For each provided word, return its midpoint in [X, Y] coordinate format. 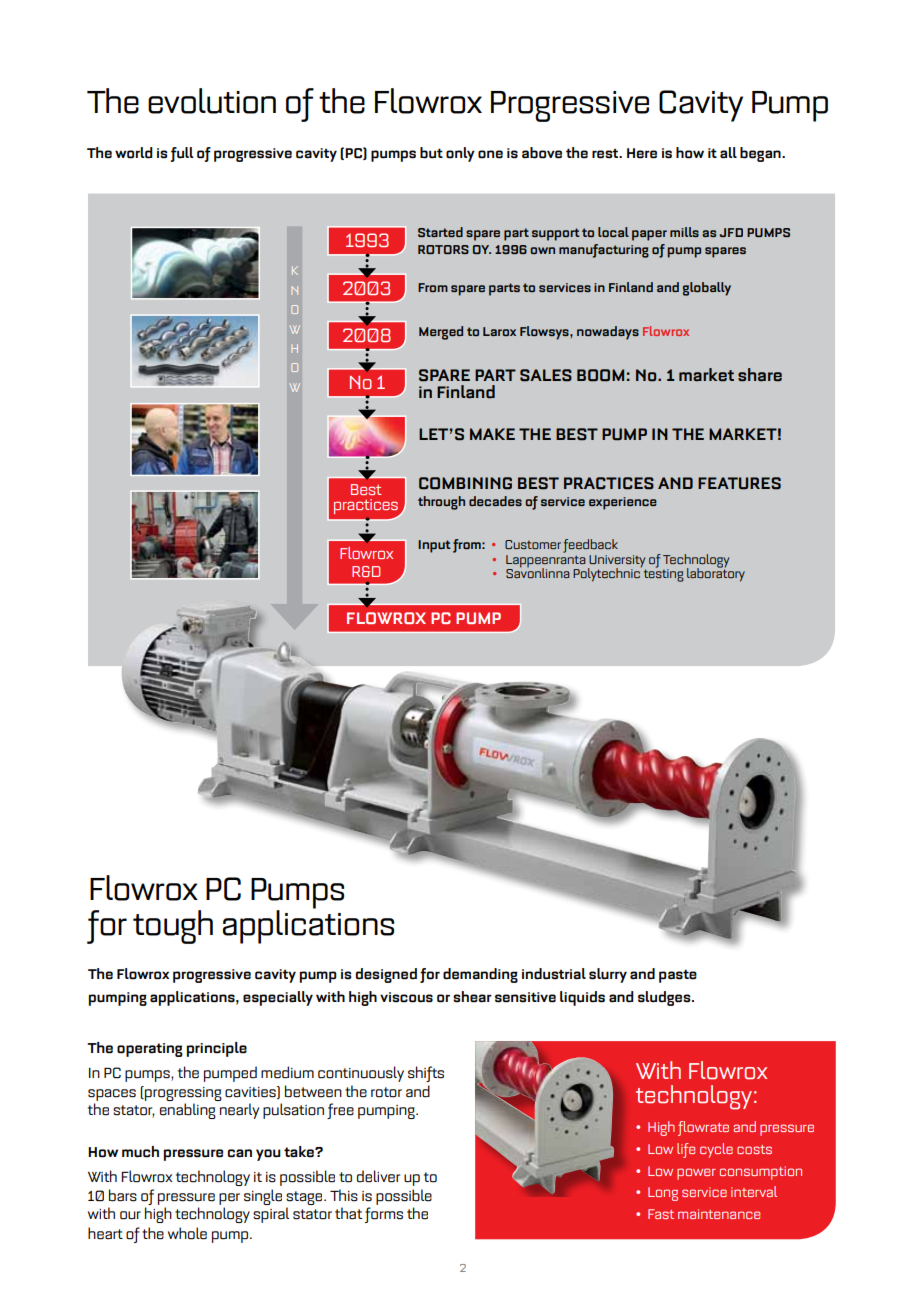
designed [386, 975]
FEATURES [739, 483]
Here [642, 153]
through [441, 503]
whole [187, 1233]
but [431, 153]
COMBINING [465, 483]
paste [678, 976]
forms [384, 1215]
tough [173, 927]
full [181, 154]
